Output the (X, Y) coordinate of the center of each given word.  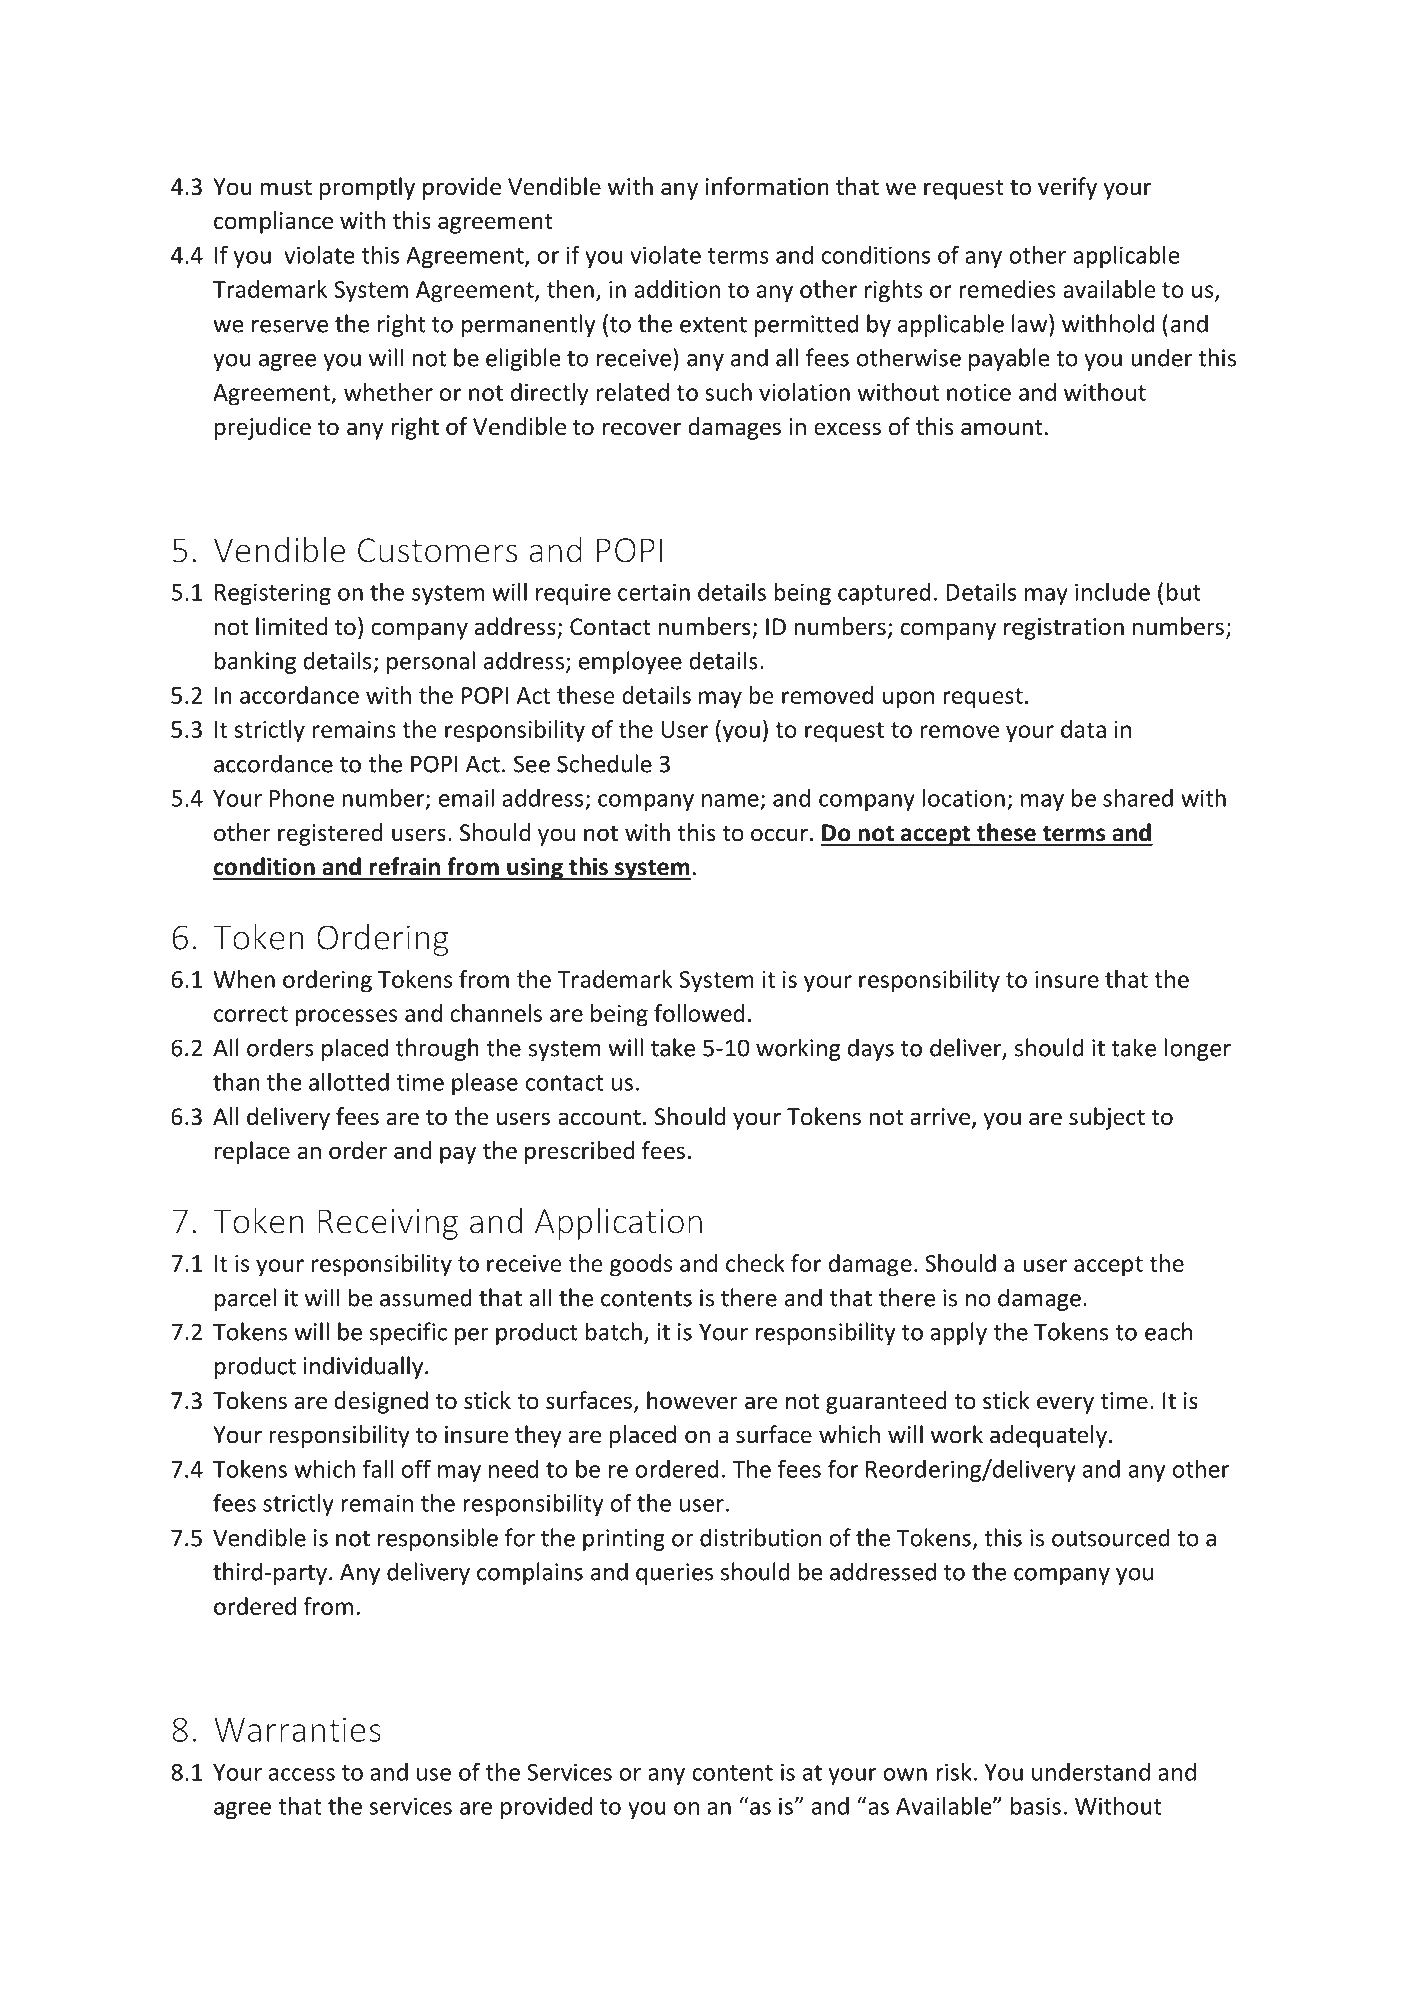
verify (1067, 188)
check (755, 1263)
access (302, 1774)
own (905, 1774)
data (1083, 729)
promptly (367, 188)
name (730, 800)
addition (677, 289)
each (1168, 1331)
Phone (302, 798)
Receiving (388, 1224)
